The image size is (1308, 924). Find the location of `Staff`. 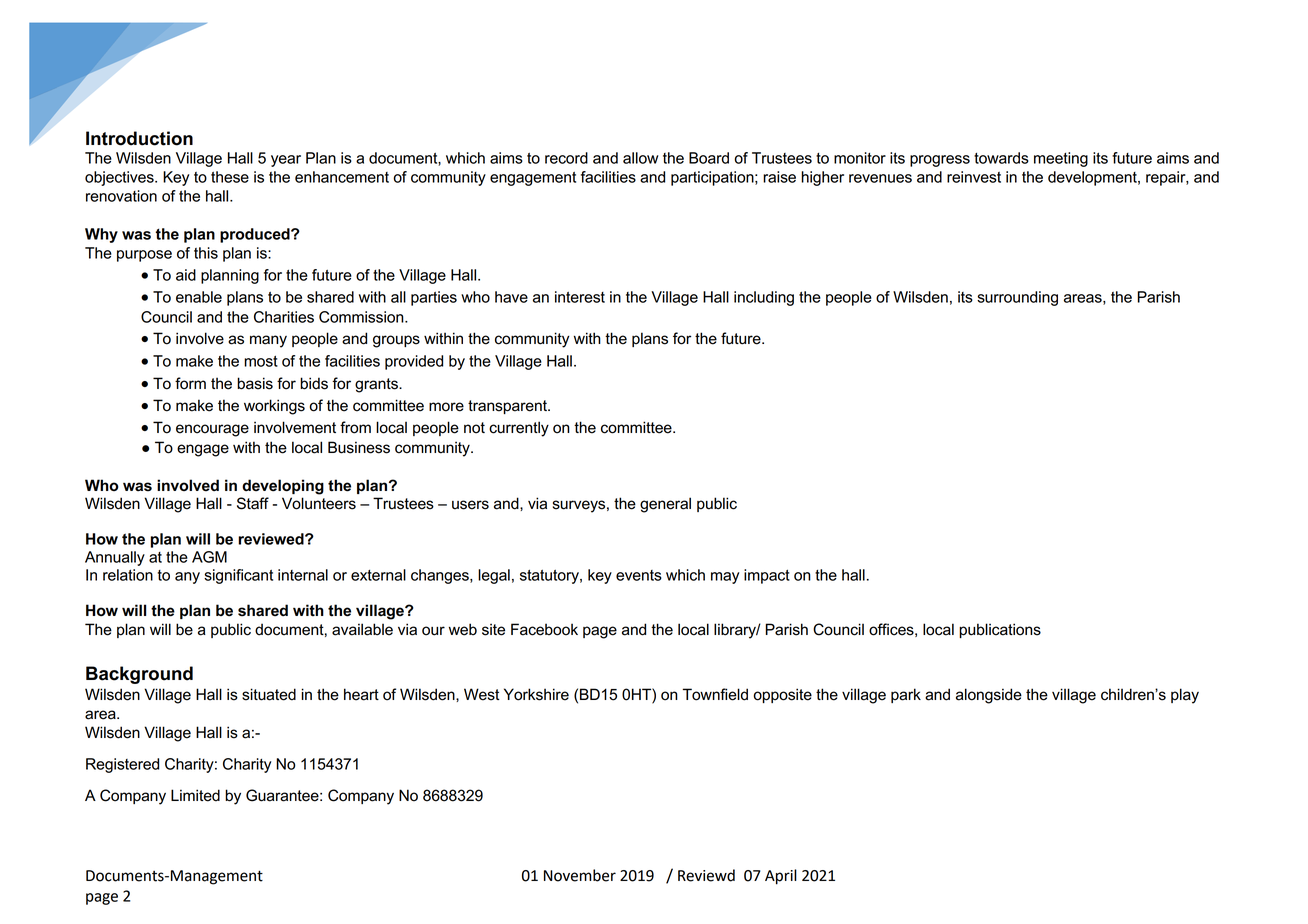

Staff is located at coordinates (253, 503).
